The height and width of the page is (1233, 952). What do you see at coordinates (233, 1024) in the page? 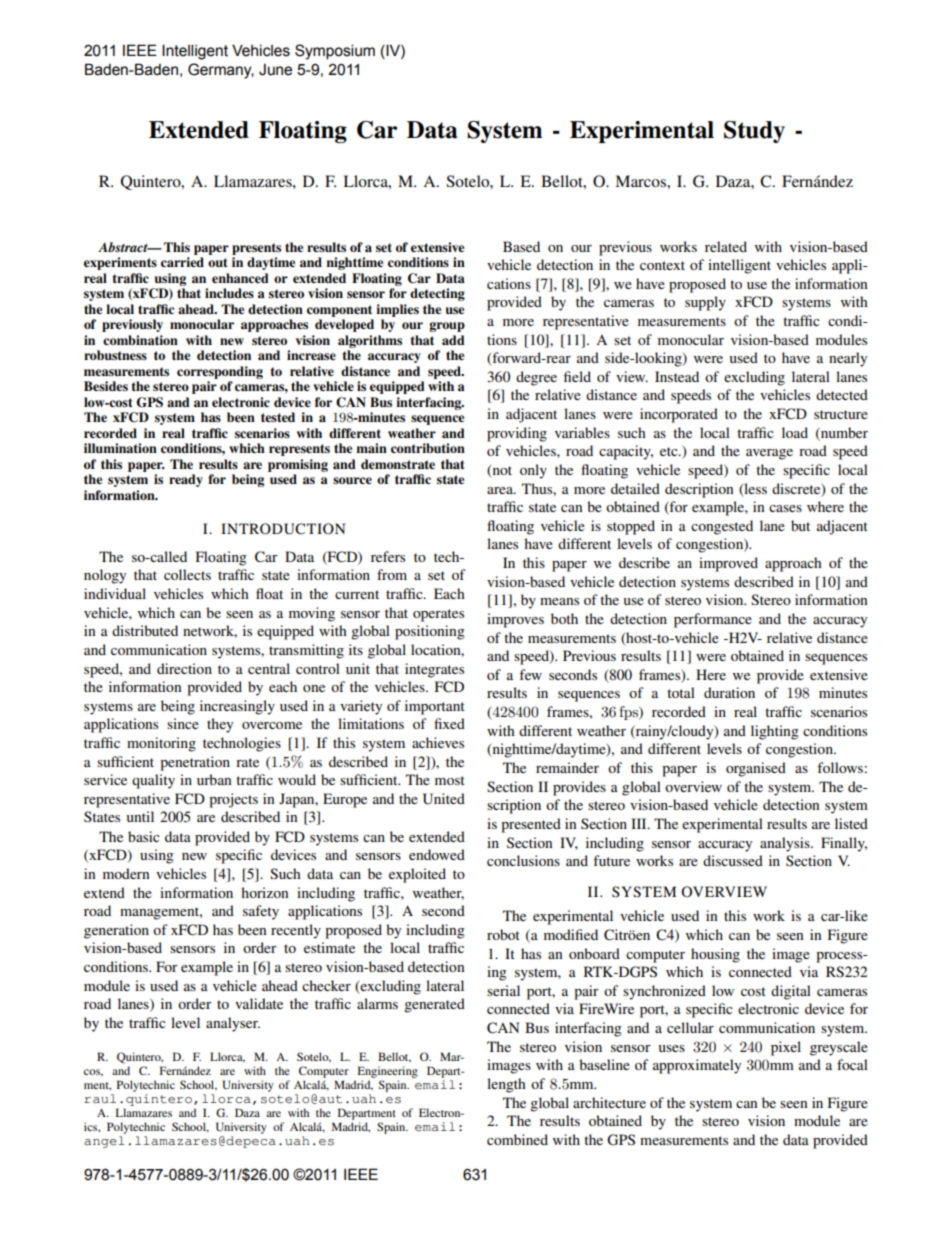
I see `analyser` at bounding box center [233, 1024].
